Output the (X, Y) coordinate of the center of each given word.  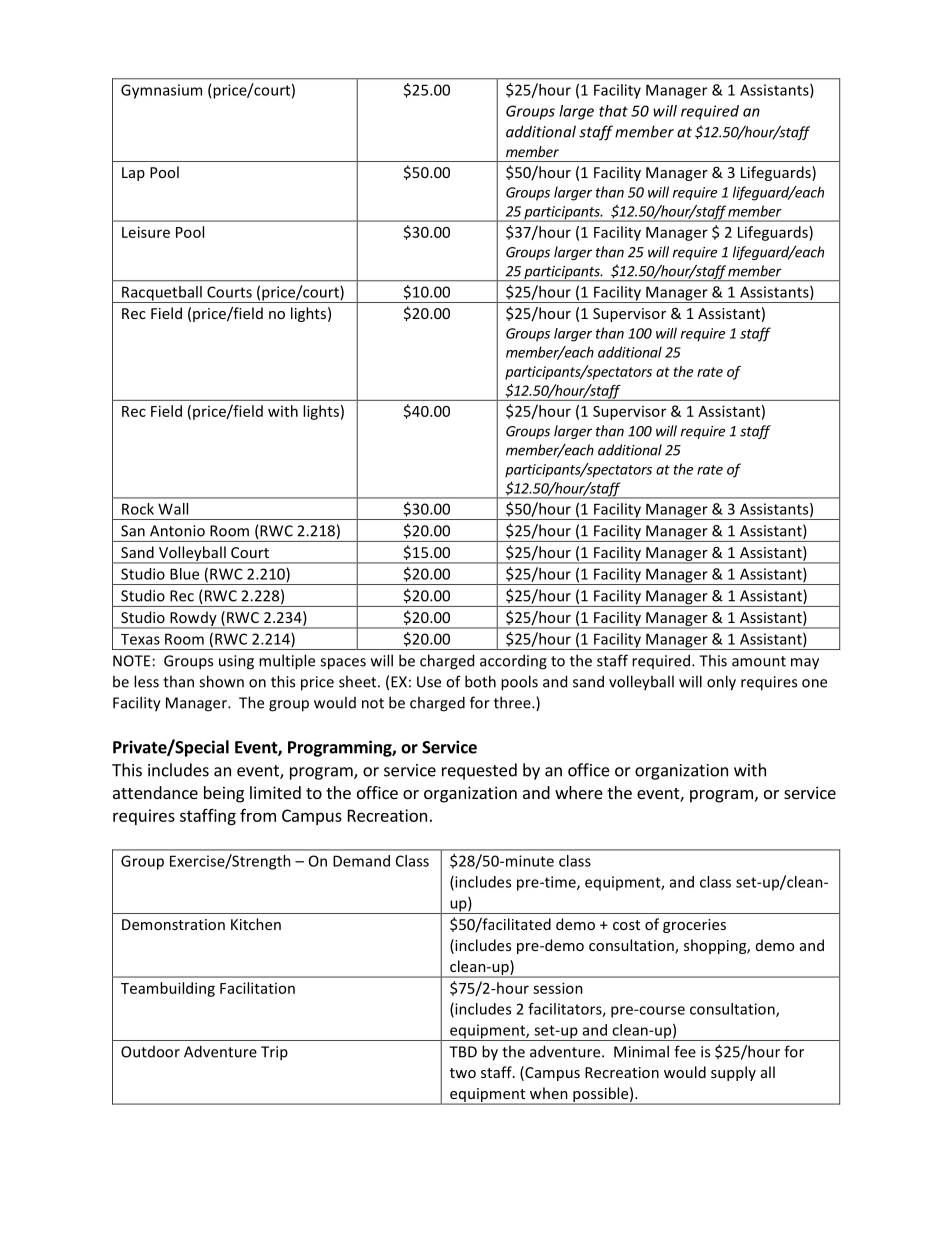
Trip (274, 1053)
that (613, 111)
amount (759, 661)
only (721, 683)
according (513, 662)
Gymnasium (161, 91)
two (463, 1073)
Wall (173, 509)
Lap (133, 174)
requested (479, 771)
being (224, 794)
